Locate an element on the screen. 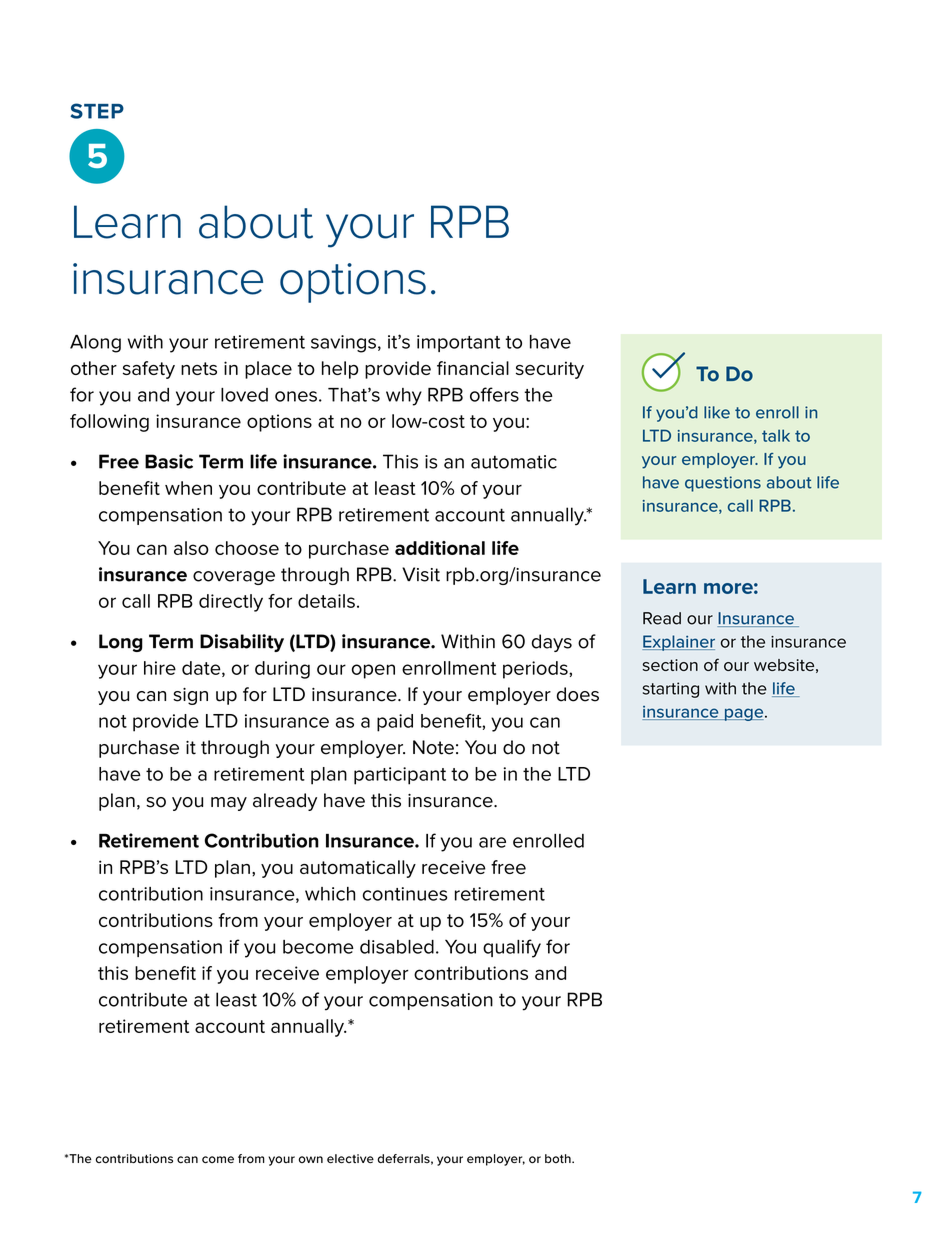 The width and height of the screenshot is (952, 1233). elective is located at coordinates (350, 1158).
